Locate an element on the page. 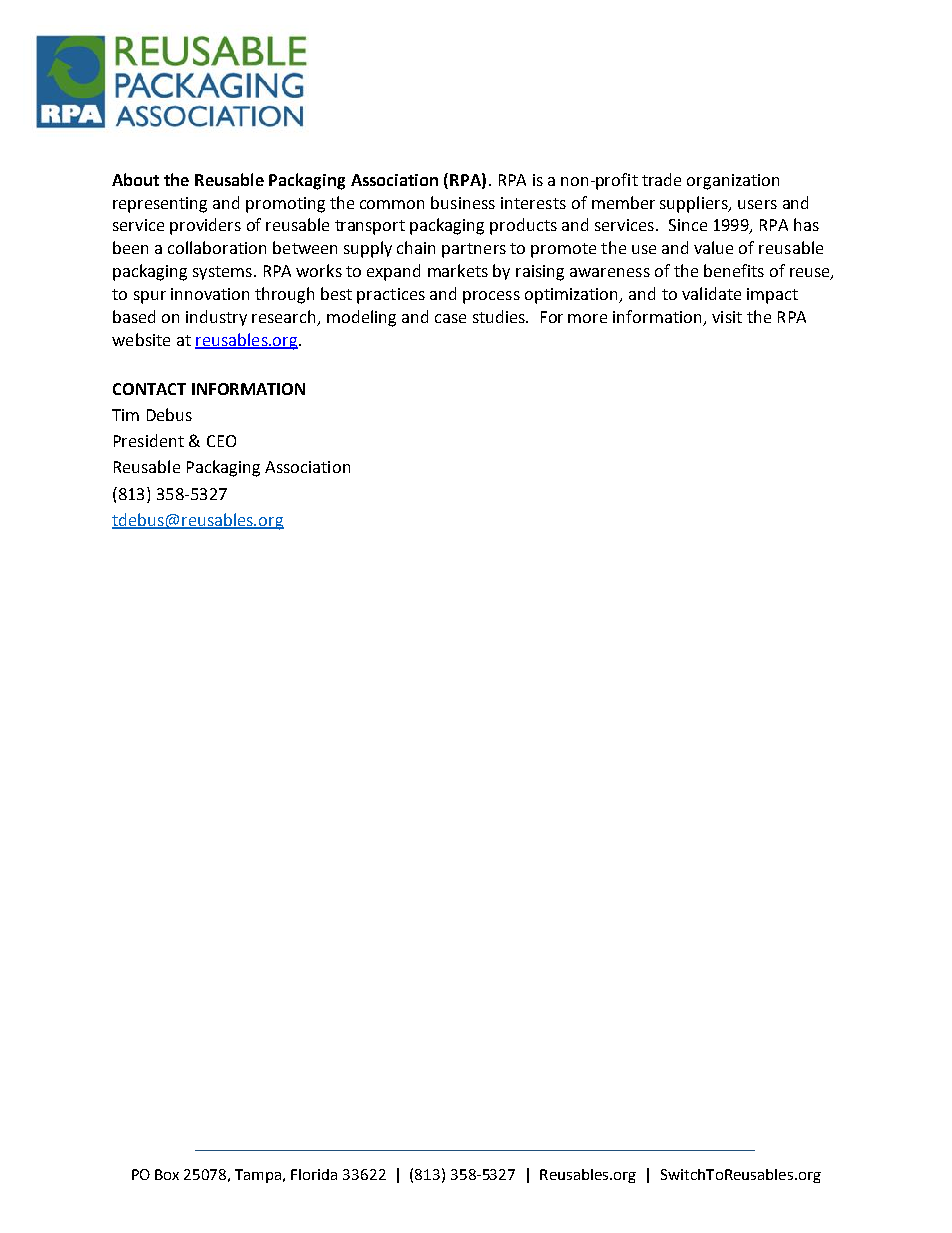  users is located at coordinates (757, 204).
